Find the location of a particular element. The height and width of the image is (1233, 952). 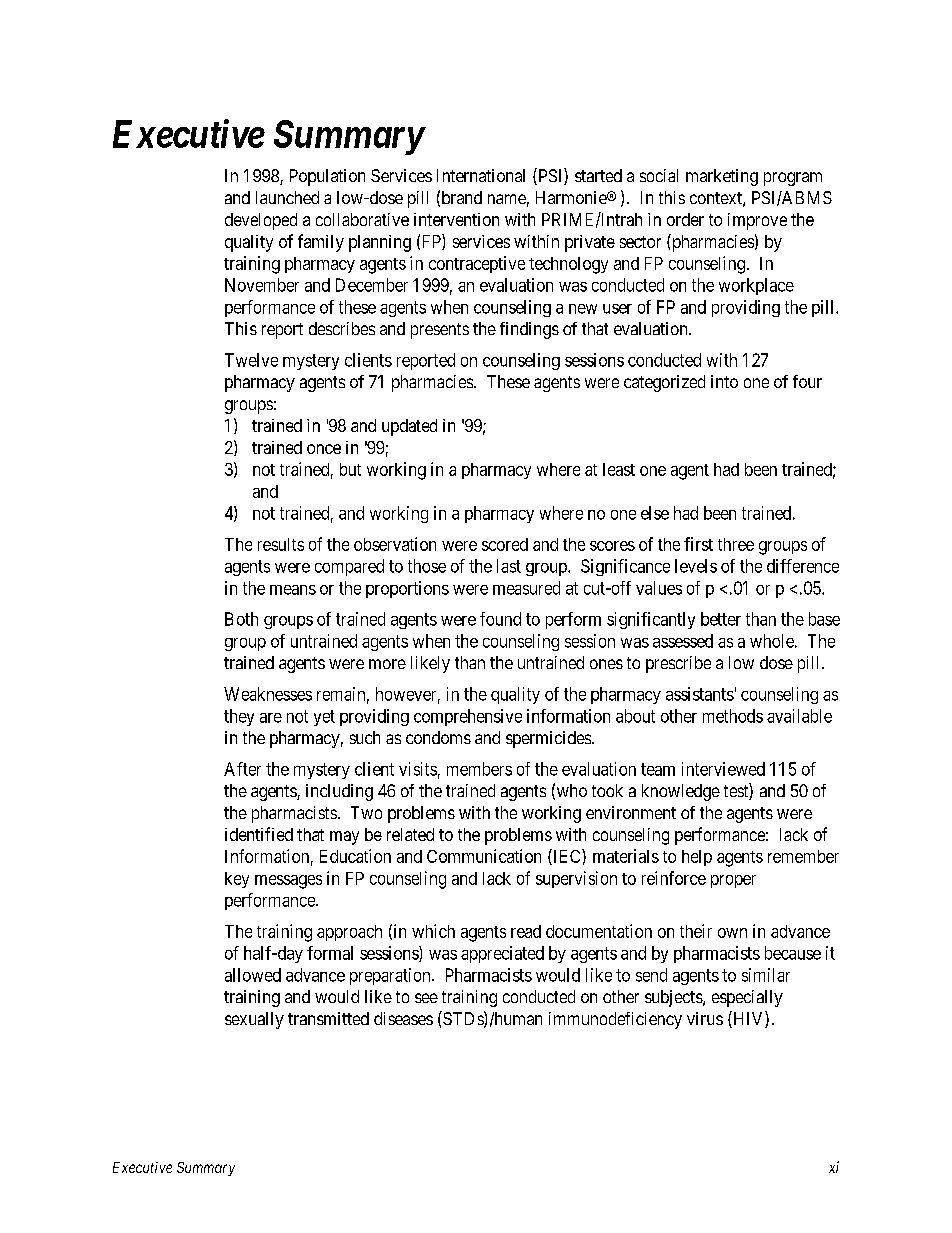

better is located at coordinates (721, 619).
